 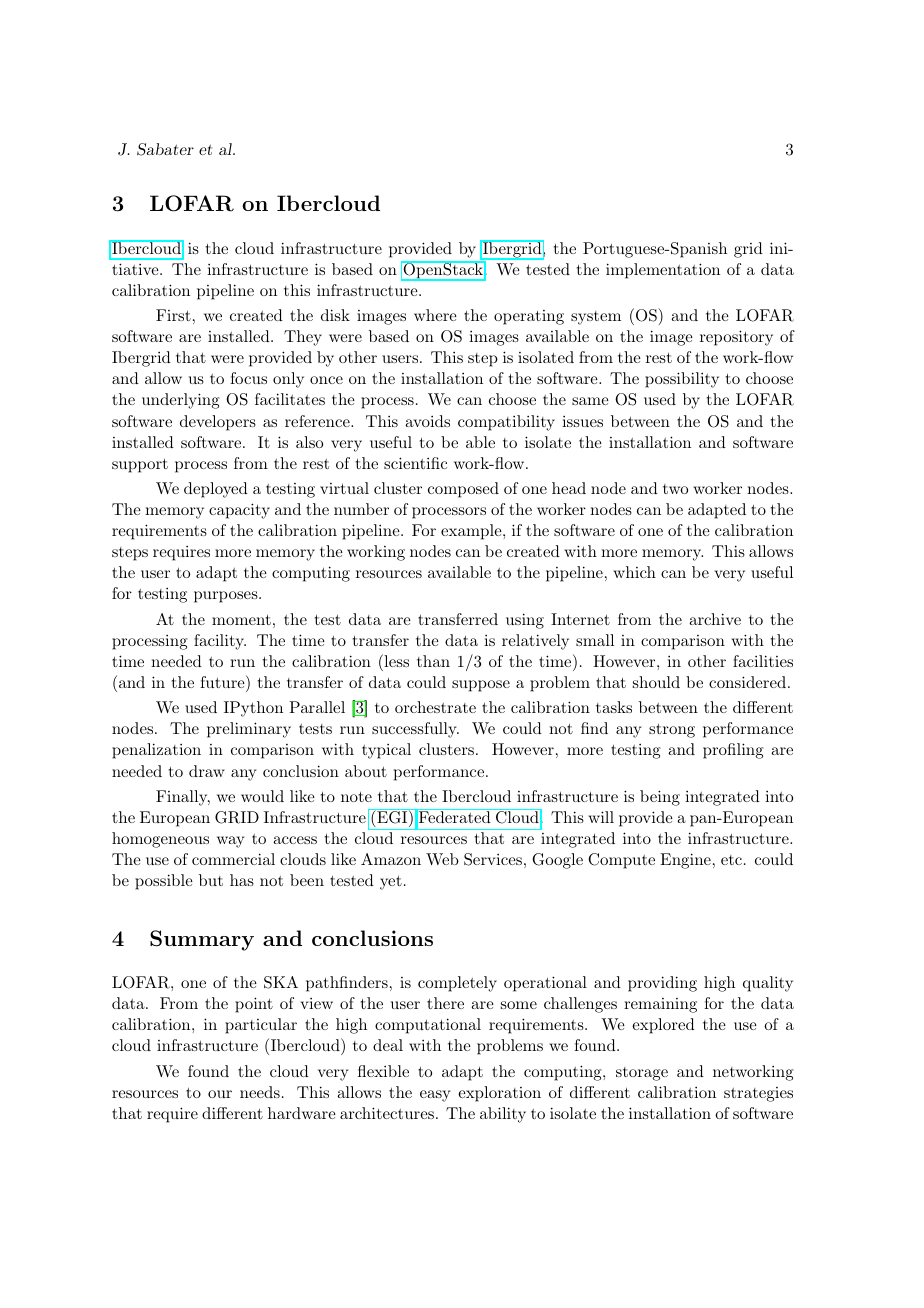 What do you see at coordinates (223, 681) in the screenshot?
I see `future` at bounding box center [223, 681].
